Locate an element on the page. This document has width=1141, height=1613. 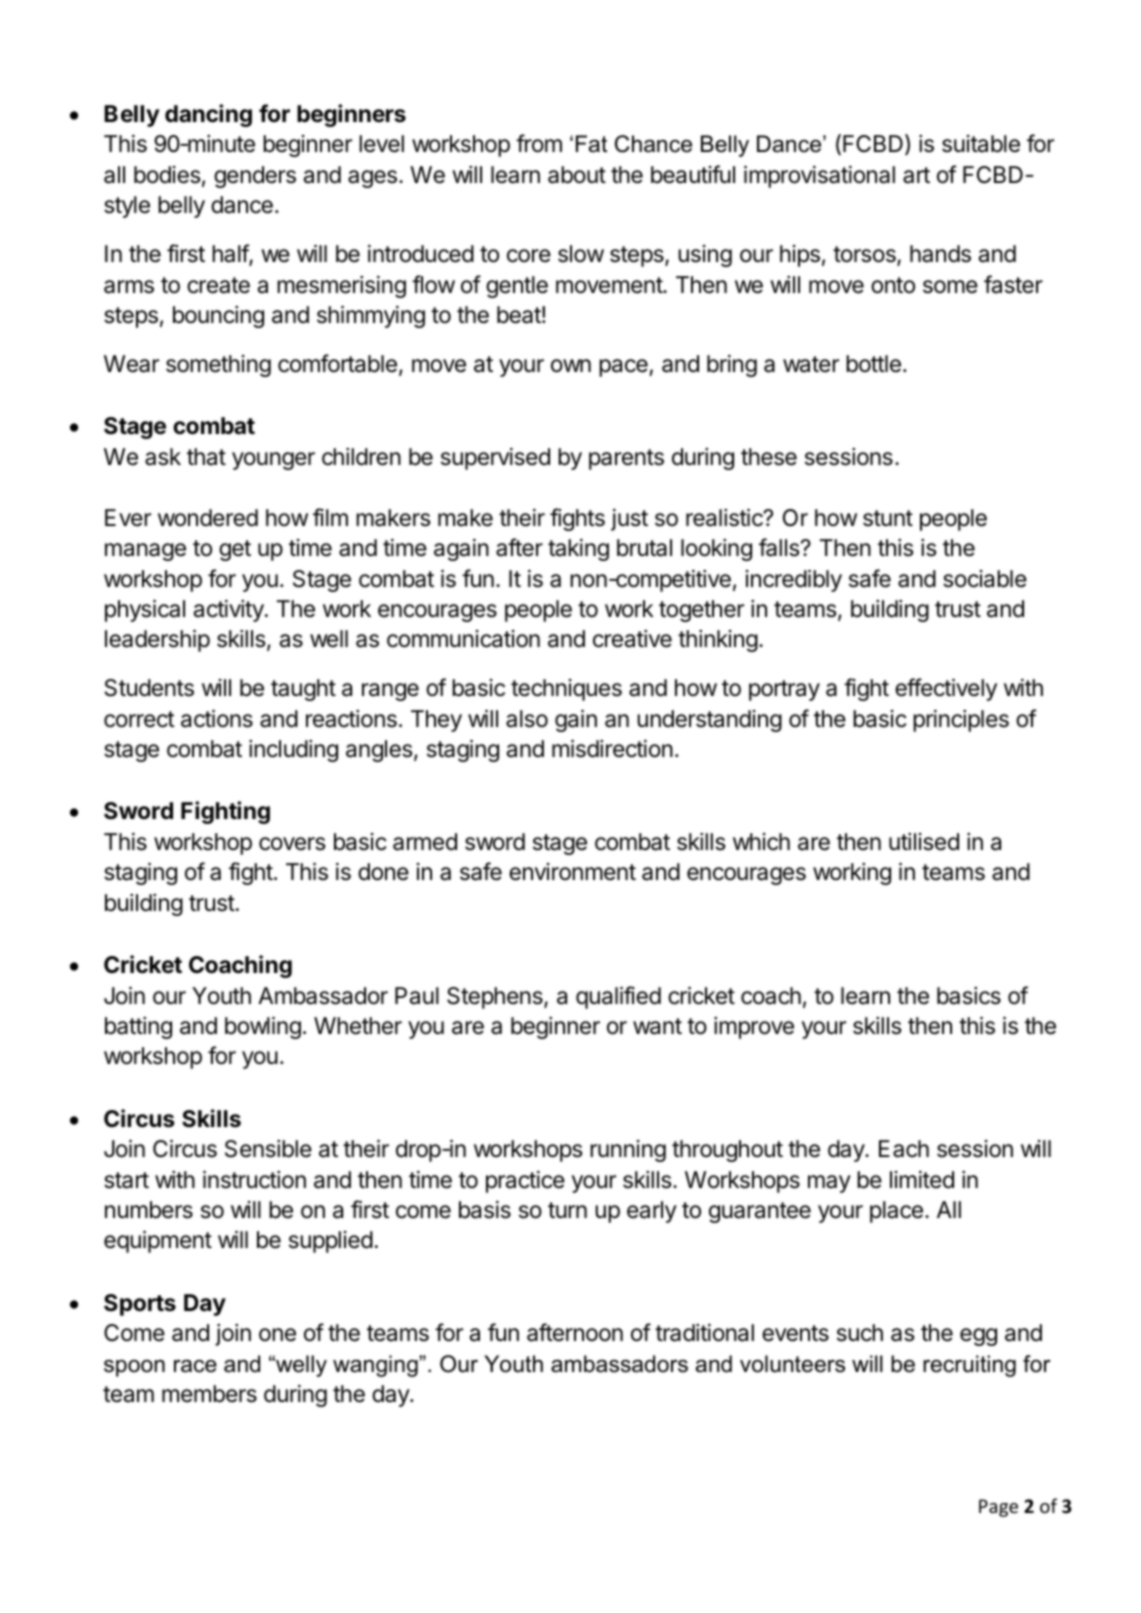
qualified is located at coordinates (618, 997).
